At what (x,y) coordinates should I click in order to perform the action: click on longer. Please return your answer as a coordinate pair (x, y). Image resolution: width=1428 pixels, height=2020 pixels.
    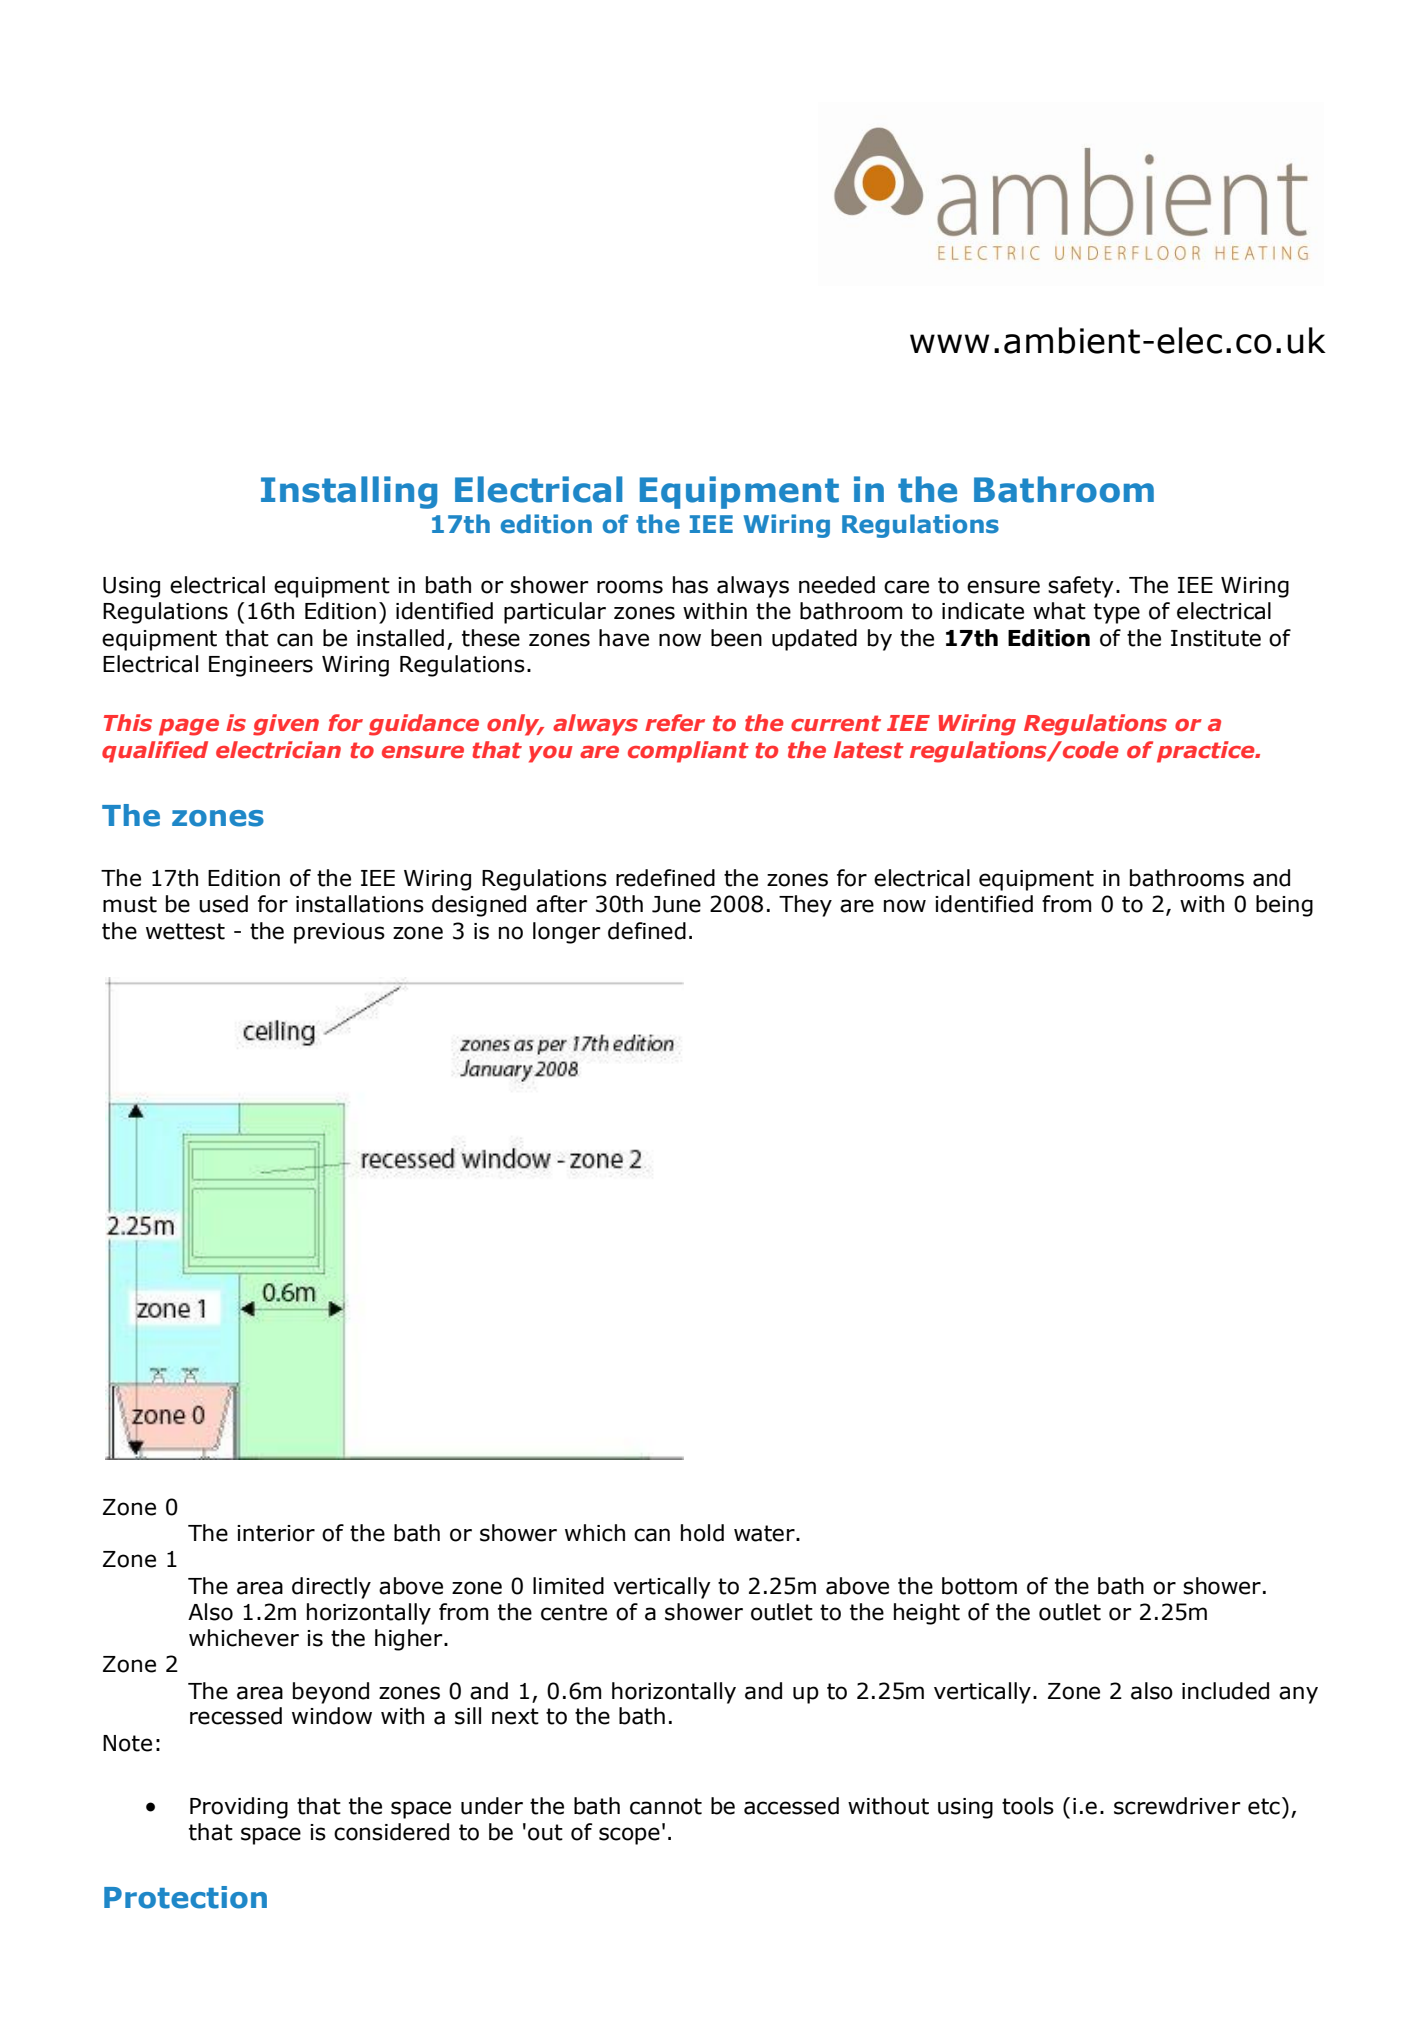
    Looking at the image, I should click on (567, 933).
